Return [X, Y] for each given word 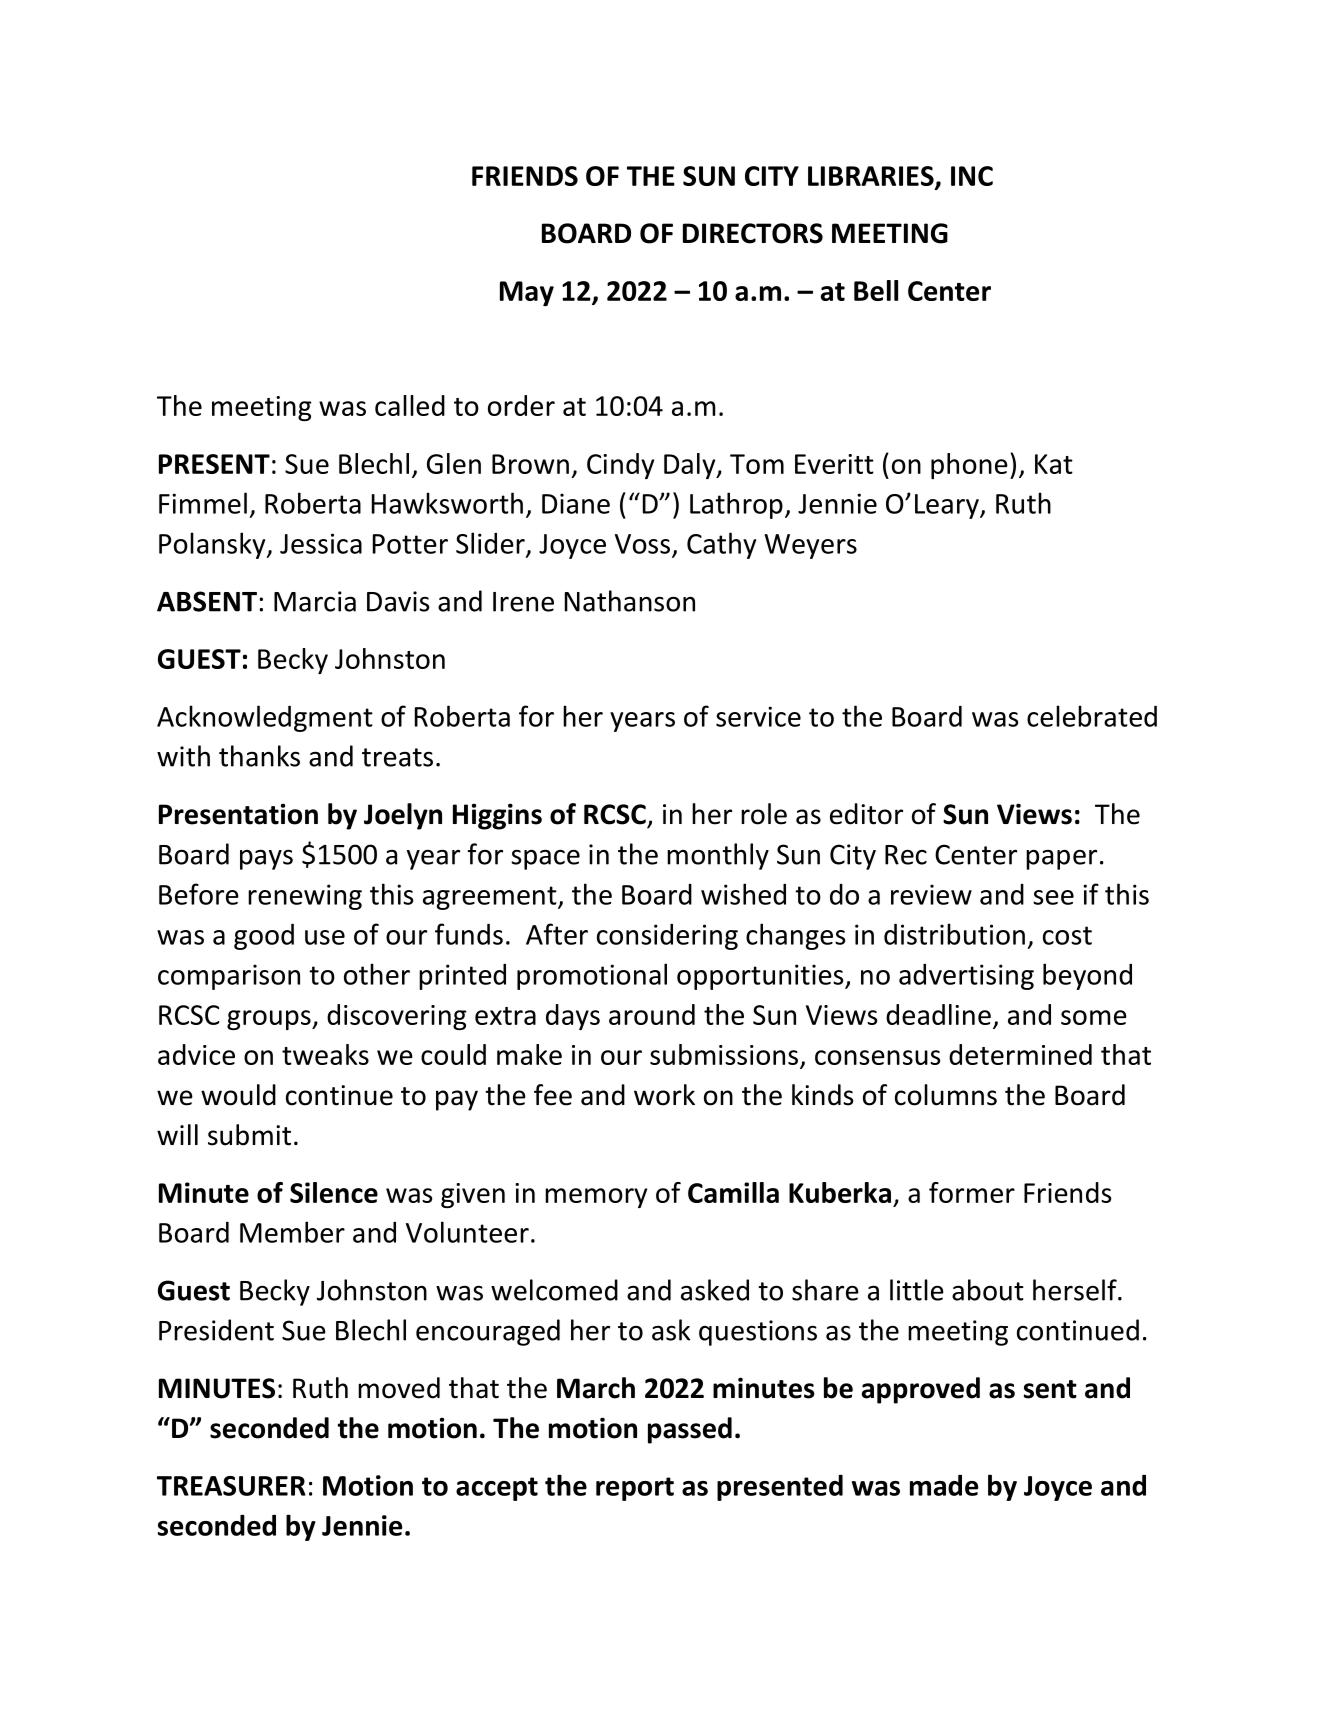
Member [292, 1232]
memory [596, 1198]
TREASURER [231, 1486]
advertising [966, 977]
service [758, 716]
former [972, 1192]
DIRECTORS [753, 233]
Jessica [321, 543]
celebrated [1092, 716]
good [264, 936]
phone [969, 466]
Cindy [620, 466]
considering [667, 937]
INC [972, 176]
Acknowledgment [265, 718]
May [527, 293]
